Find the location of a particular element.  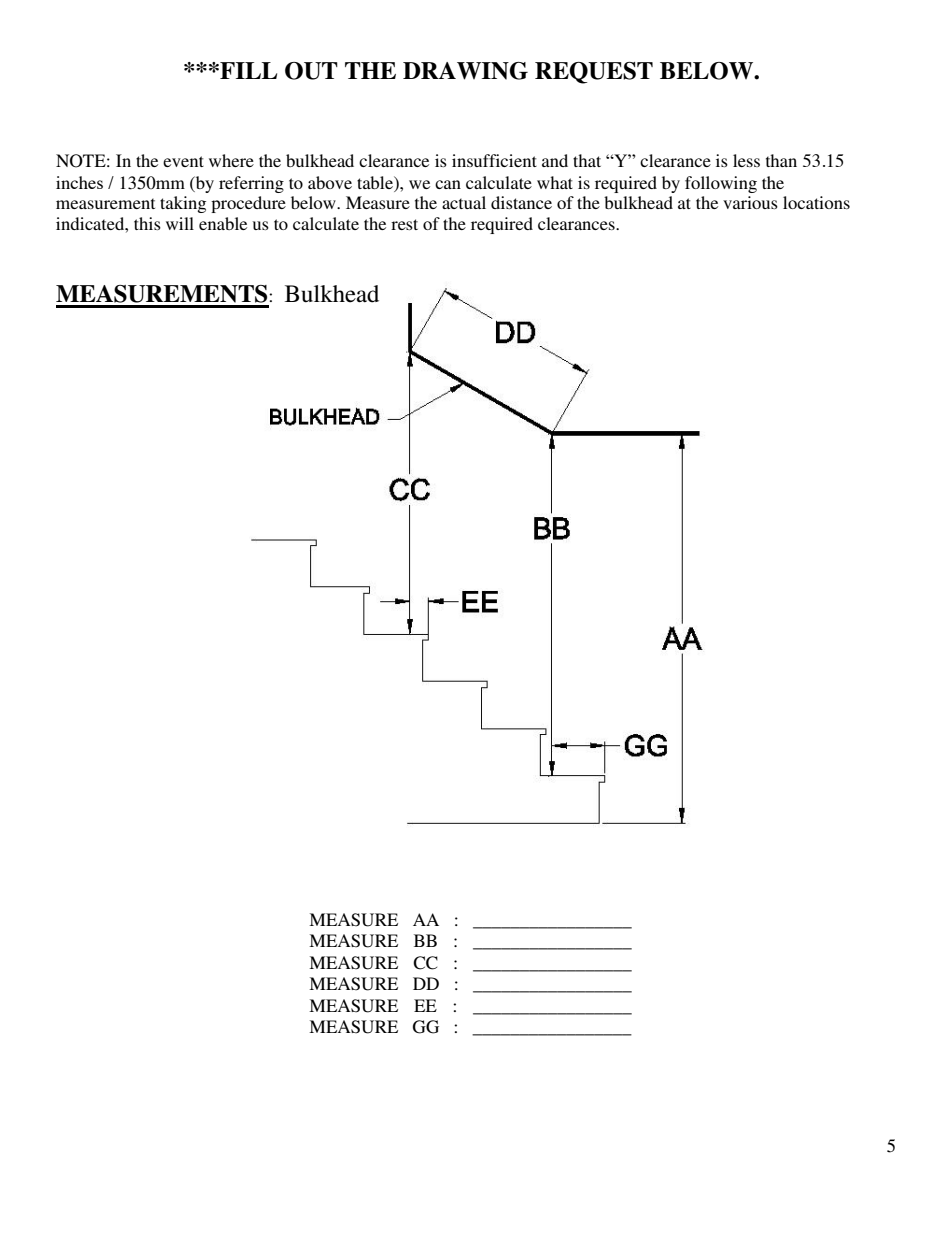

DRAWING is located at coordinates (465, 71).
